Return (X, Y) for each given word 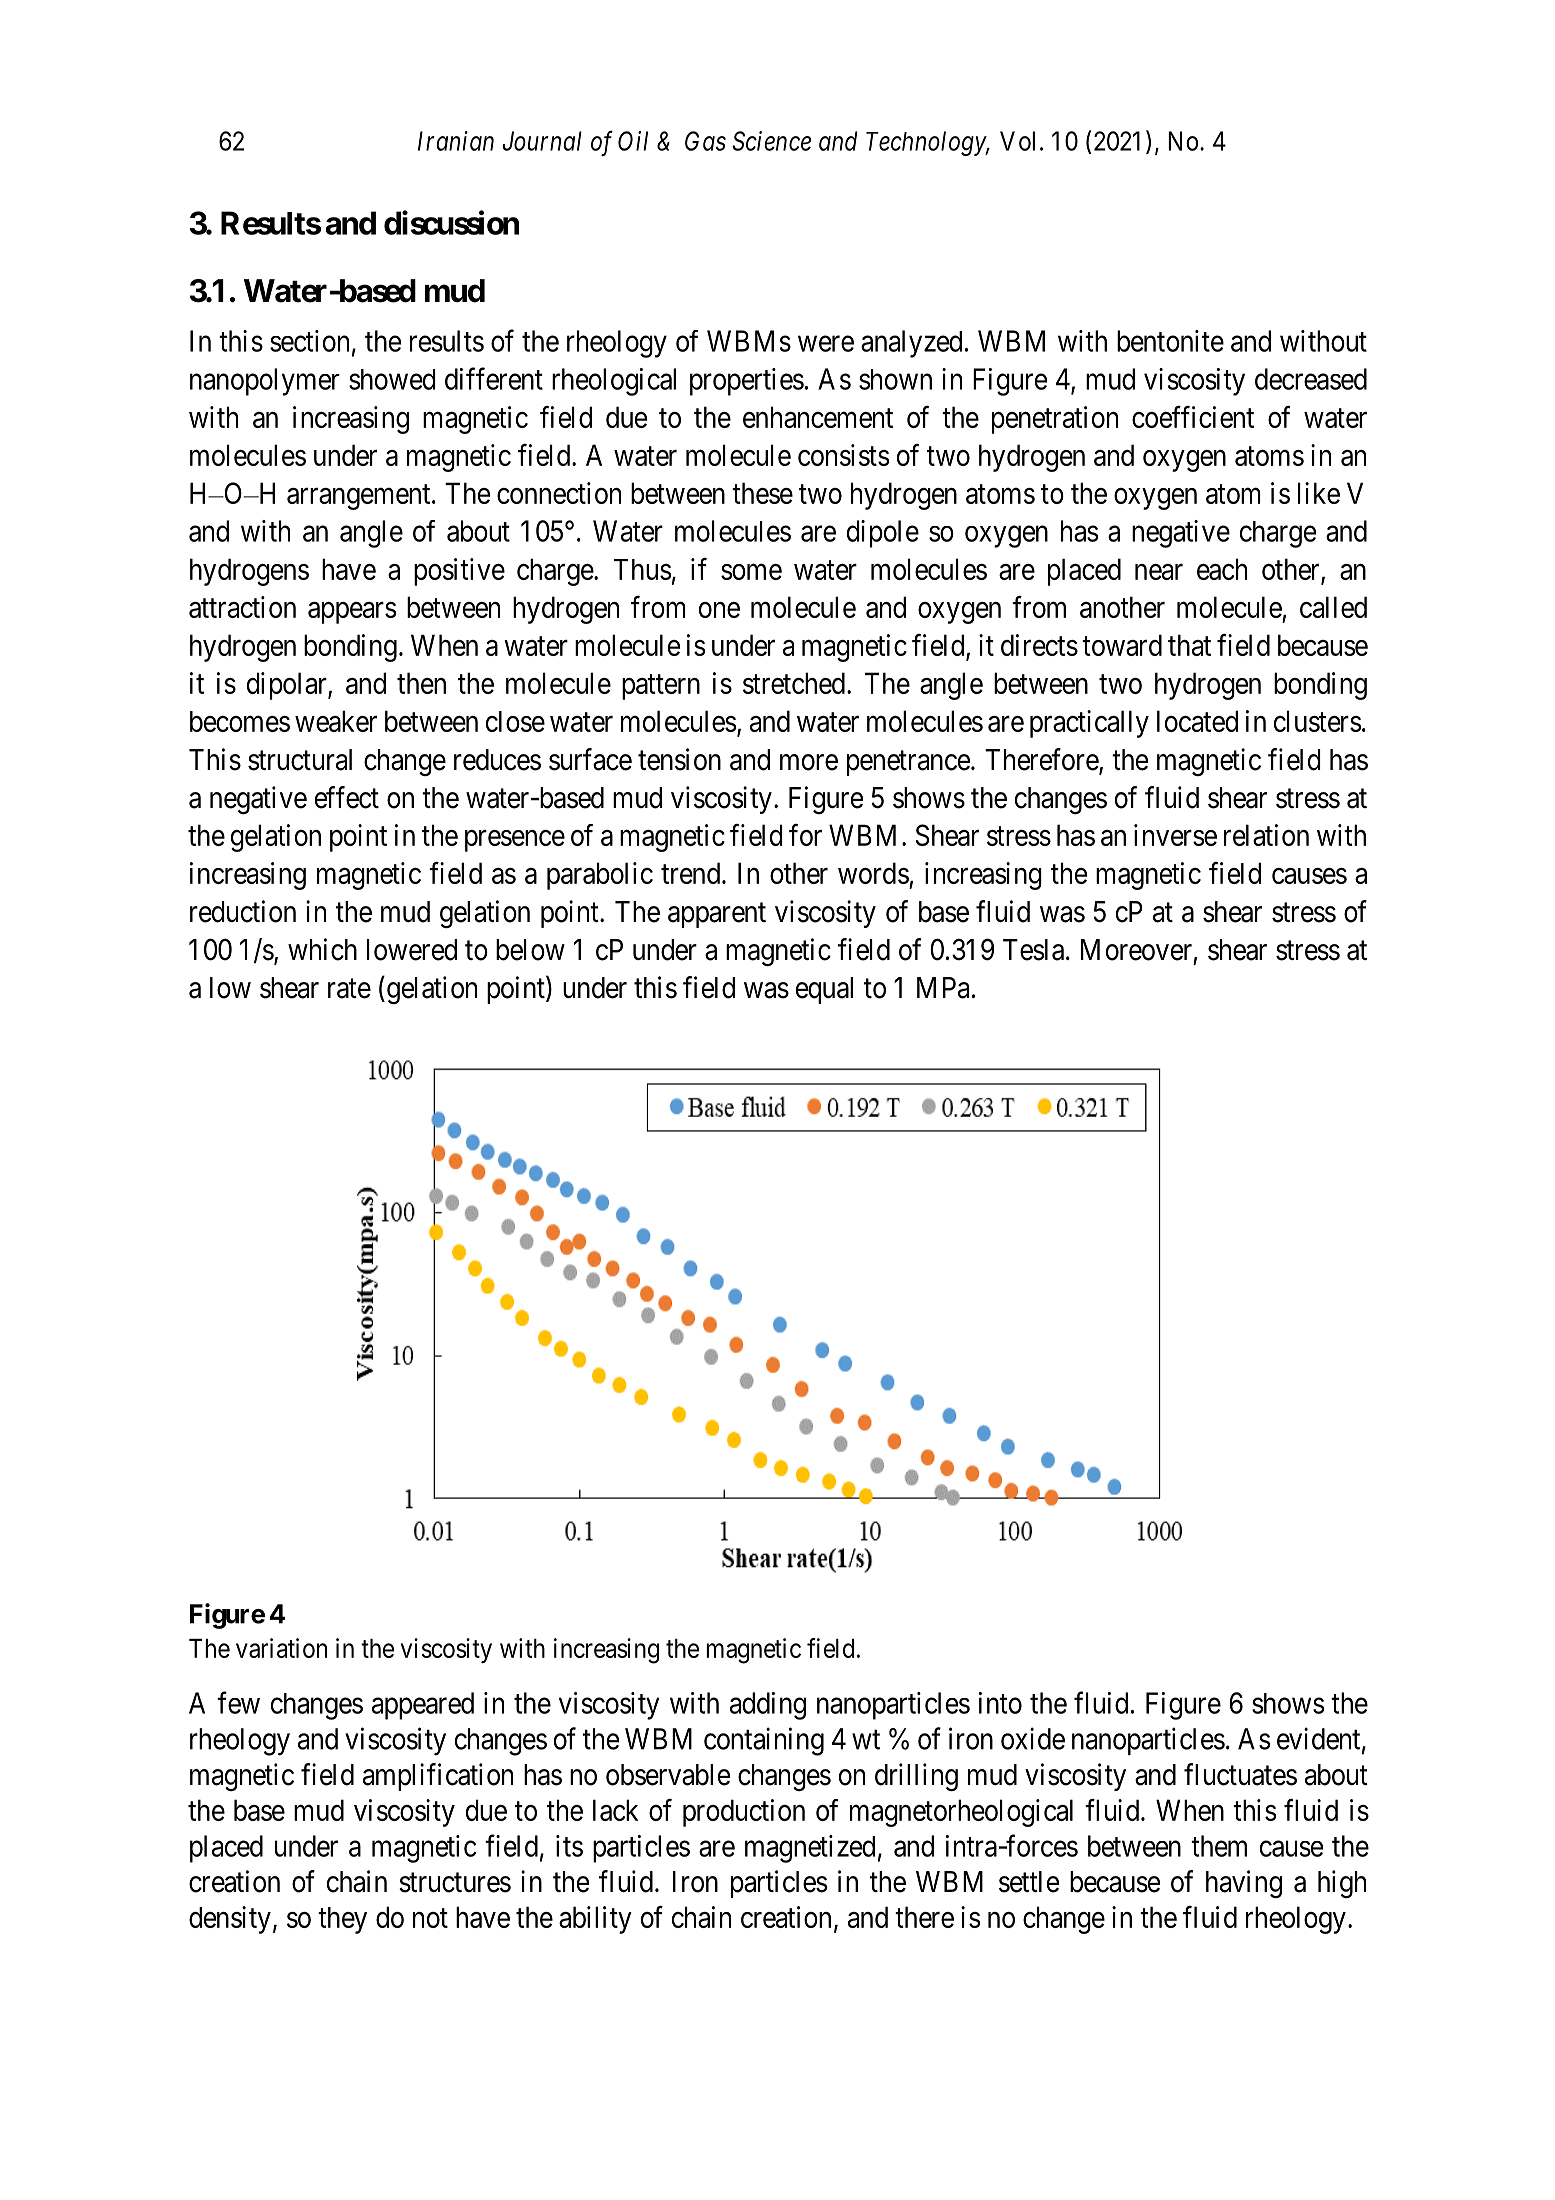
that (1189, 645)
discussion (451, 222)
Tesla (1033, 950)
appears (352, 613)
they (342, 1920)
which (322, 949)
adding (768, 1706)
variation (281, 1648)
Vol (1017, 141)
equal (824, 990)
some (751, 572)
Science (771, 141)
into (1000, 1703)
